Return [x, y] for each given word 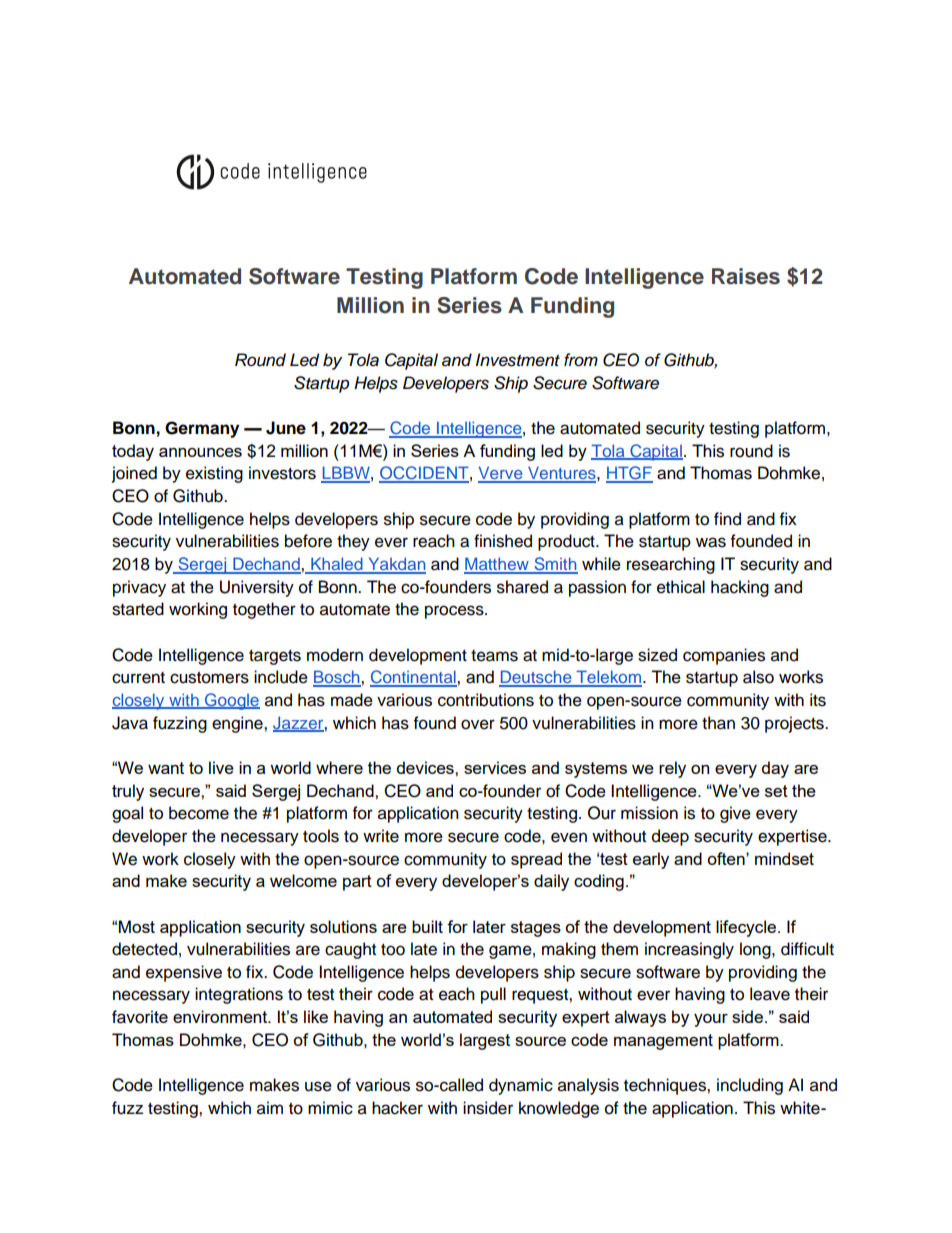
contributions [486, 700]
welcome [303, 880]
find [727, 519]
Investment [518, 360]
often [727, 858]
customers [209, 678]
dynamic [521, 1086]
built [427, 926]
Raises [746, 276]
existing [214, 474]
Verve [501, 474]
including [750, 1086]
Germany [202, 429]
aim [270, 1108]
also [758, 677]
